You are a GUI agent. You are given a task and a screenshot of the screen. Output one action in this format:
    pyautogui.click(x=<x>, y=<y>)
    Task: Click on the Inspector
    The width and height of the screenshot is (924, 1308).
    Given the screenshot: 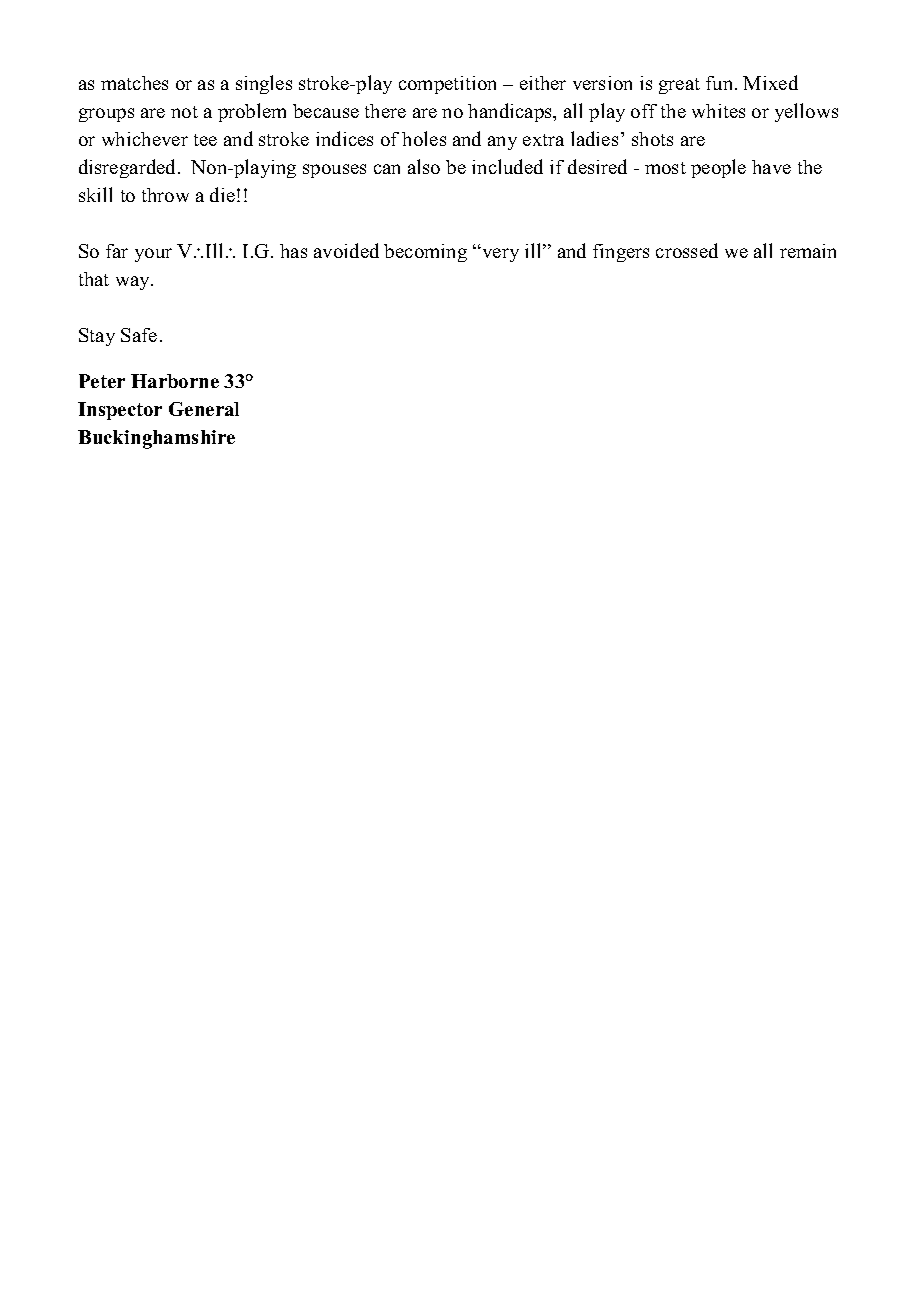 What is the action you would take?
    pyautogui.click(x=120, y=411)
